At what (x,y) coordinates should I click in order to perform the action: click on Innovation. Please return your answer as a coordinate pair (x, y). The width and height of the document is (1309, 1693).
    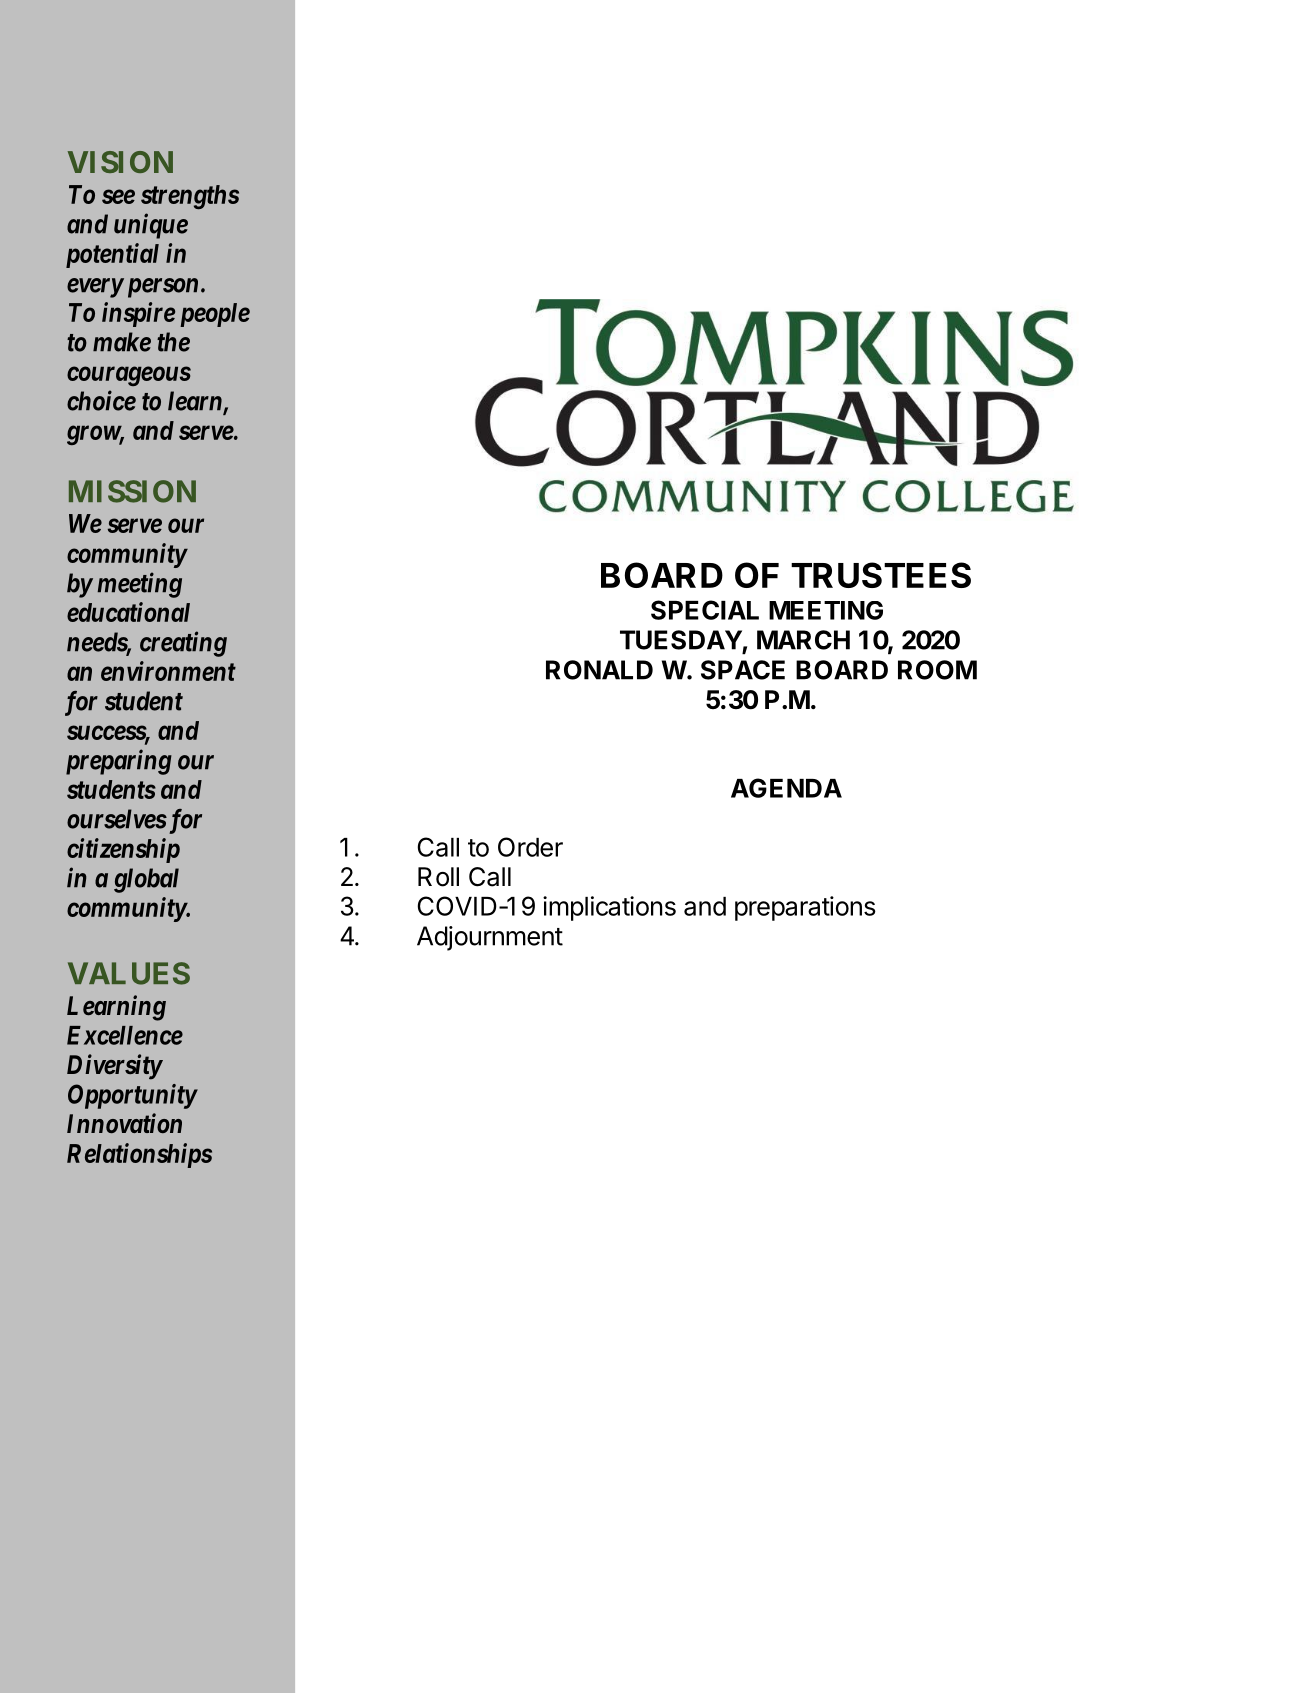
    Looking at the image, I should click on (124, 1123).
